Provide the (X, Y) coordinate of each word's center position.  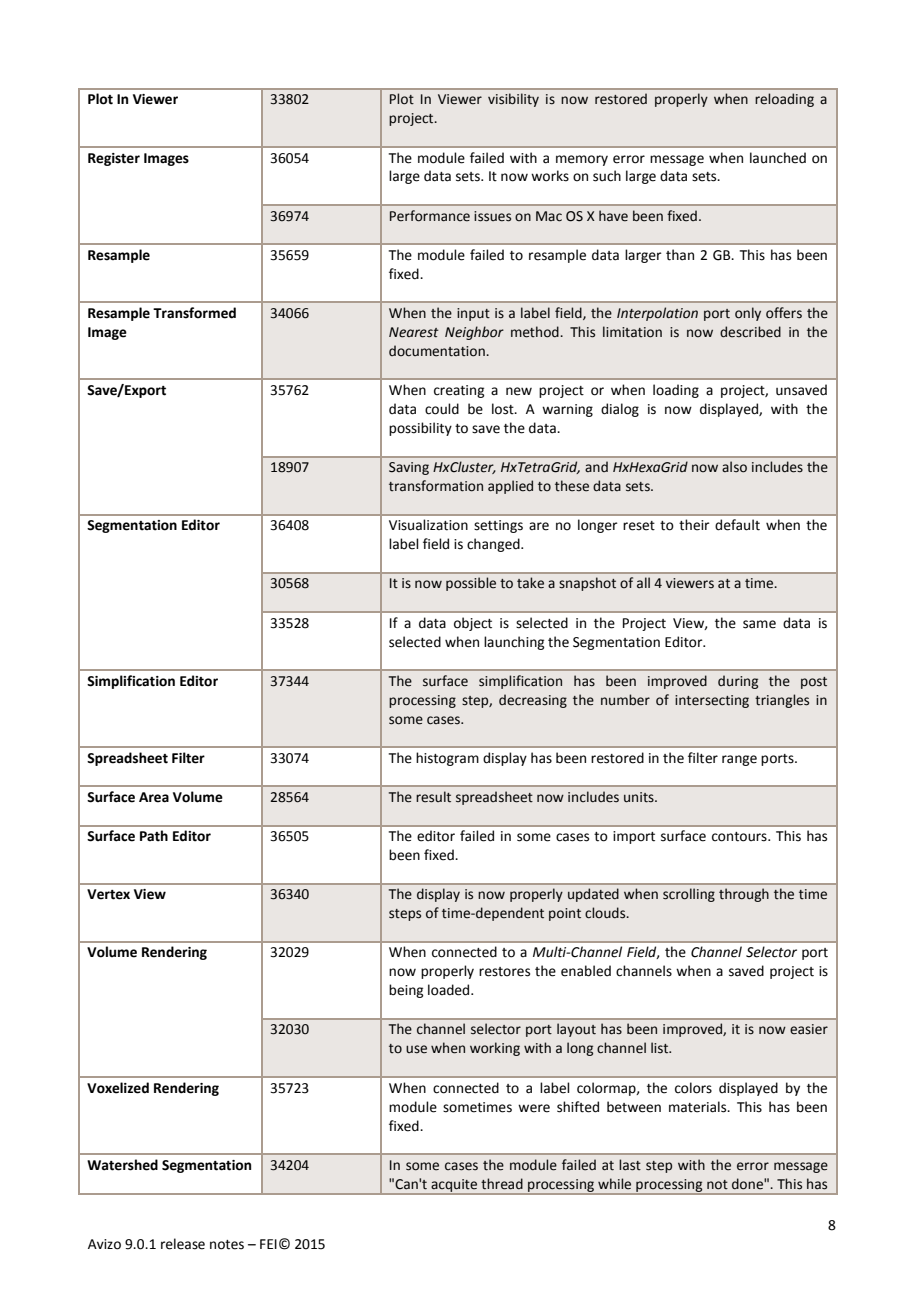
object (473, 624)
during (738, 682)
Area (154, 797)
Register (114, 159)
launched (778, 158)
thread (502, 1184)
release (183, 1244)
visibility (513, 100)
